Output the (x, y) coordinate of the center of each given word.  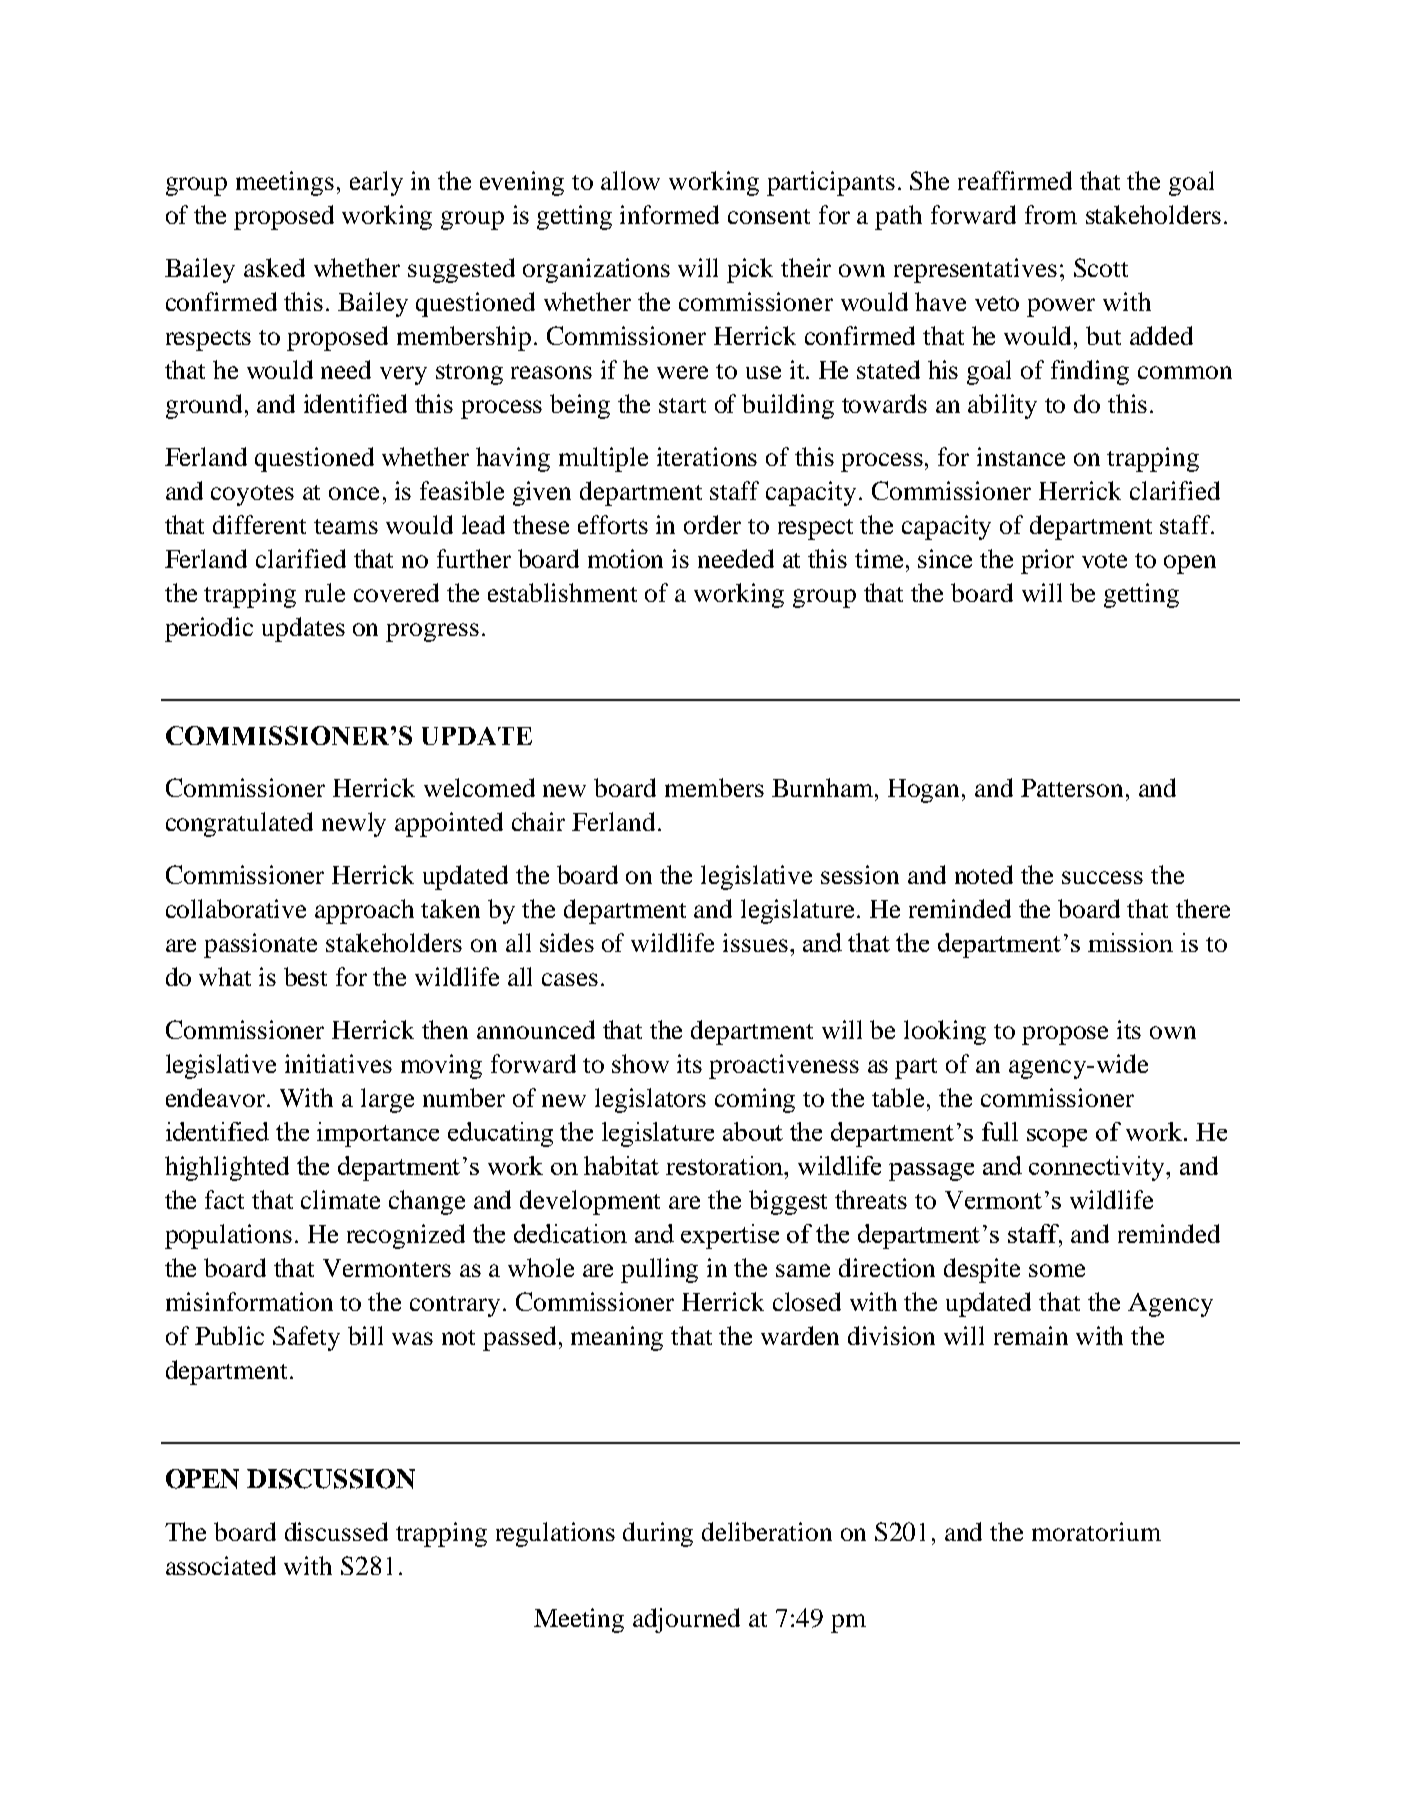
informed (669, 214)
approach (364, 911)
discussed (336, 1531)
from (1051, 214)
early (376, 183)
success (1102, 877)
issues (755, 942)
